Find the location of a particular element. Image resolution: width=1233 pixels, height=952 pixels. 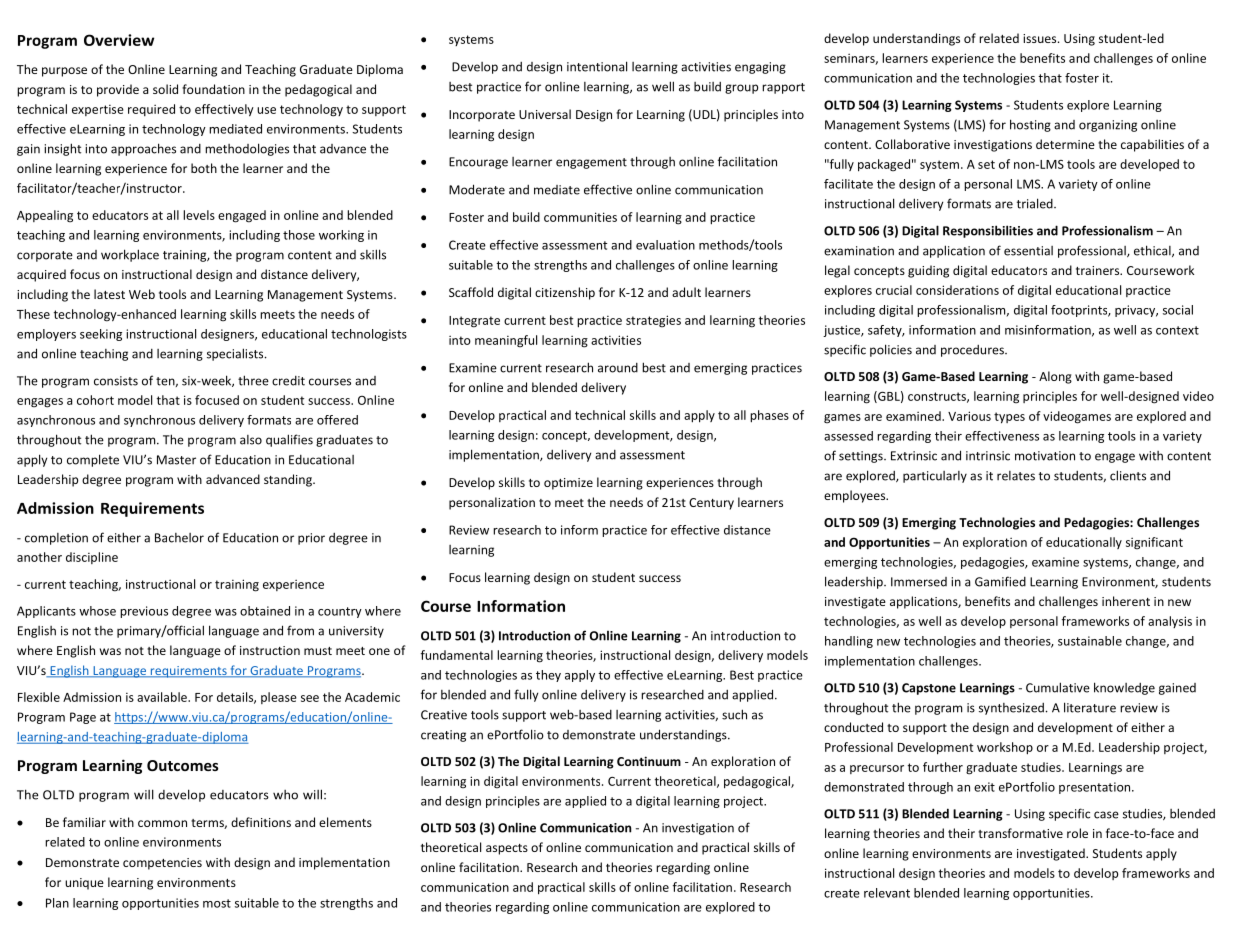

issues is located at coordinates (1041, 38).
